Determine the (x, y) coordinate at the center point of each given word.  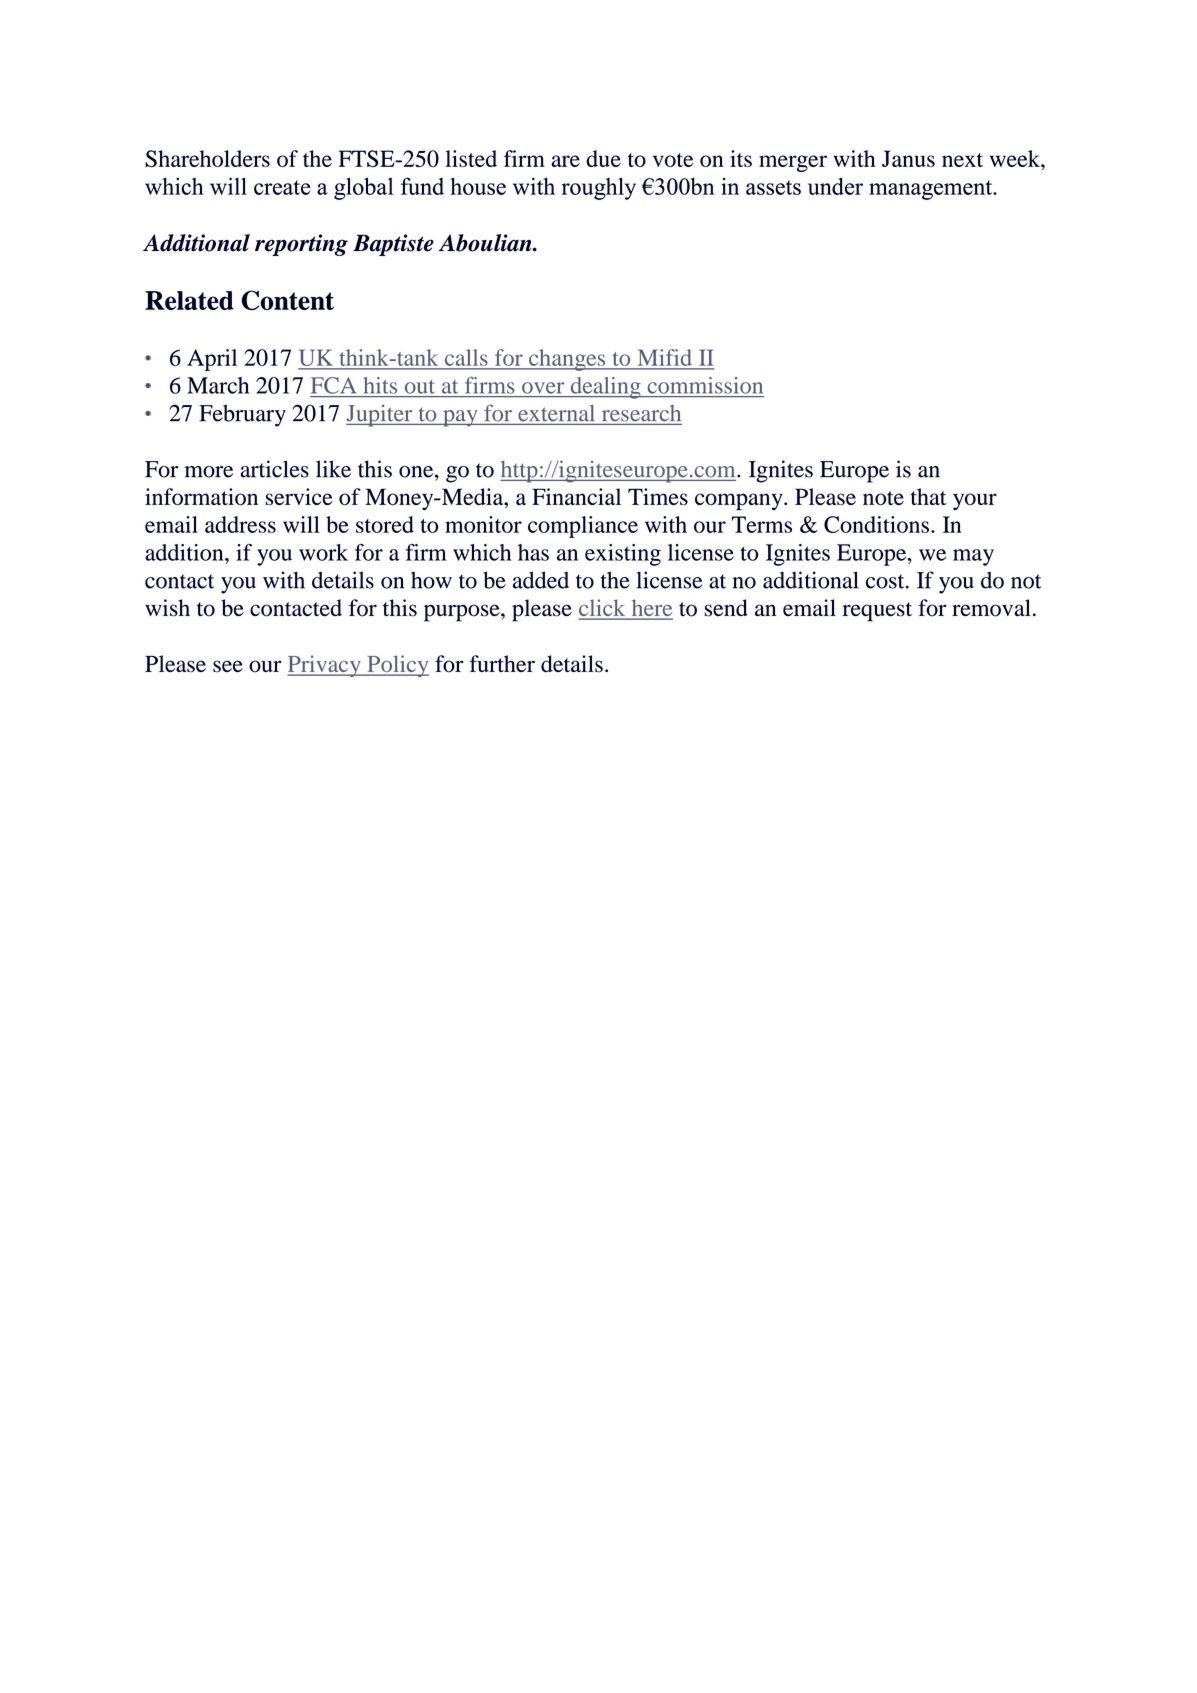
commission (705, 385)
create (282, 187)
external (556, 413)
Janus (908, 158)
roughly (599, 189)
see (228, 666)
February (242, 415)
